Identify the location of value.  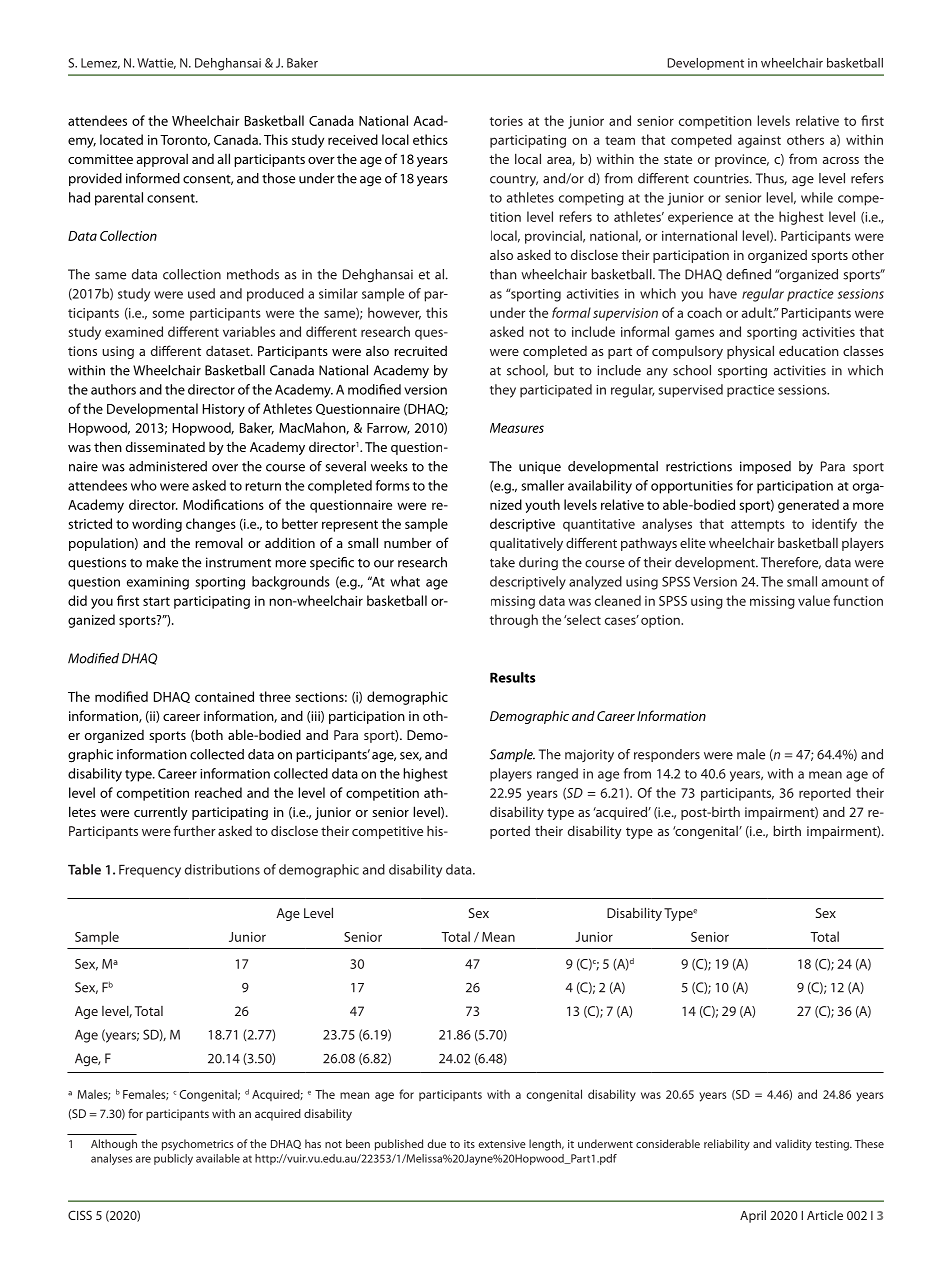
(814, 600).
